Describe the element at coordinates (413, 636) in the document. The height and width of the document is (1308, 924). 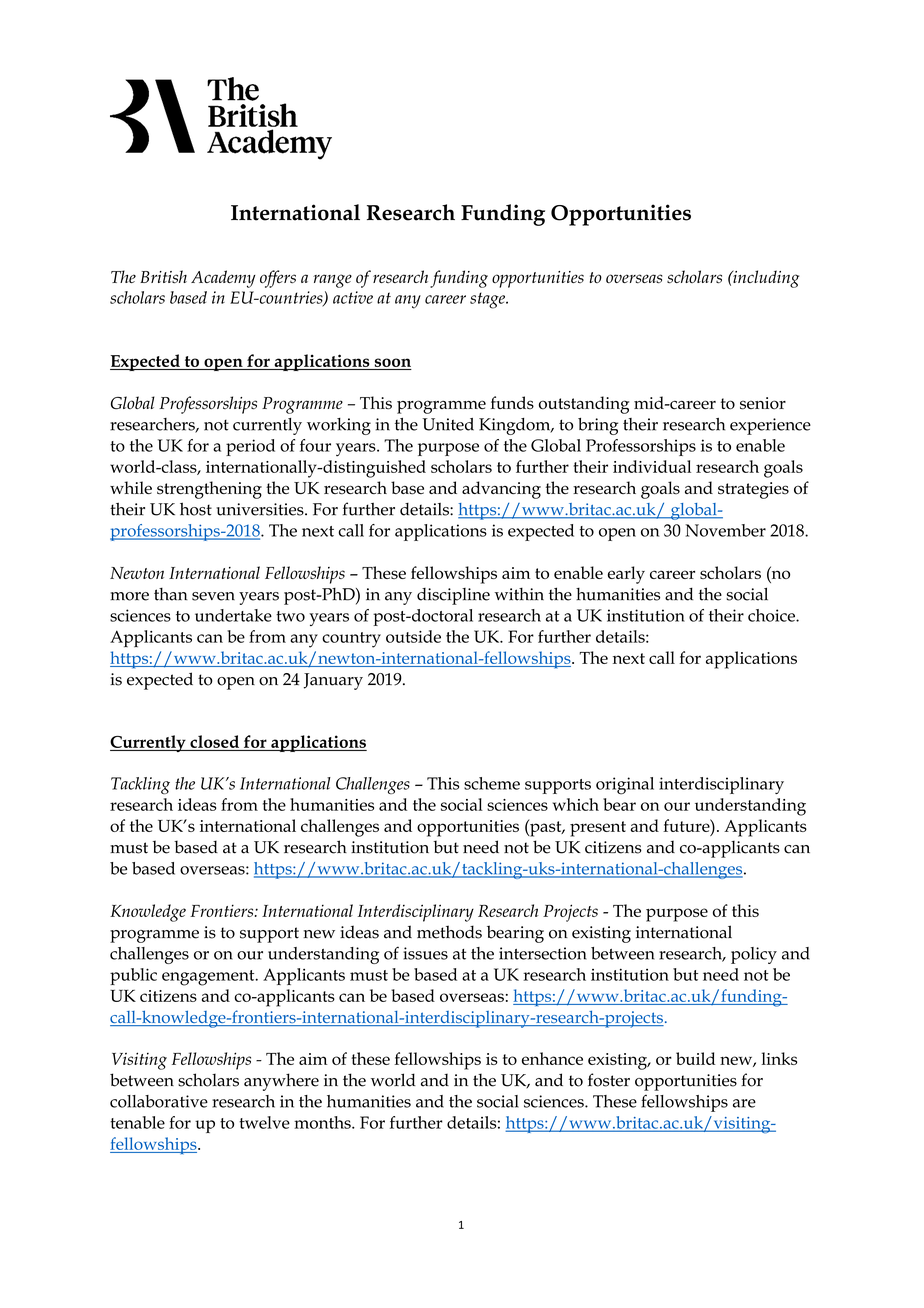
I see `outside` at that location.
